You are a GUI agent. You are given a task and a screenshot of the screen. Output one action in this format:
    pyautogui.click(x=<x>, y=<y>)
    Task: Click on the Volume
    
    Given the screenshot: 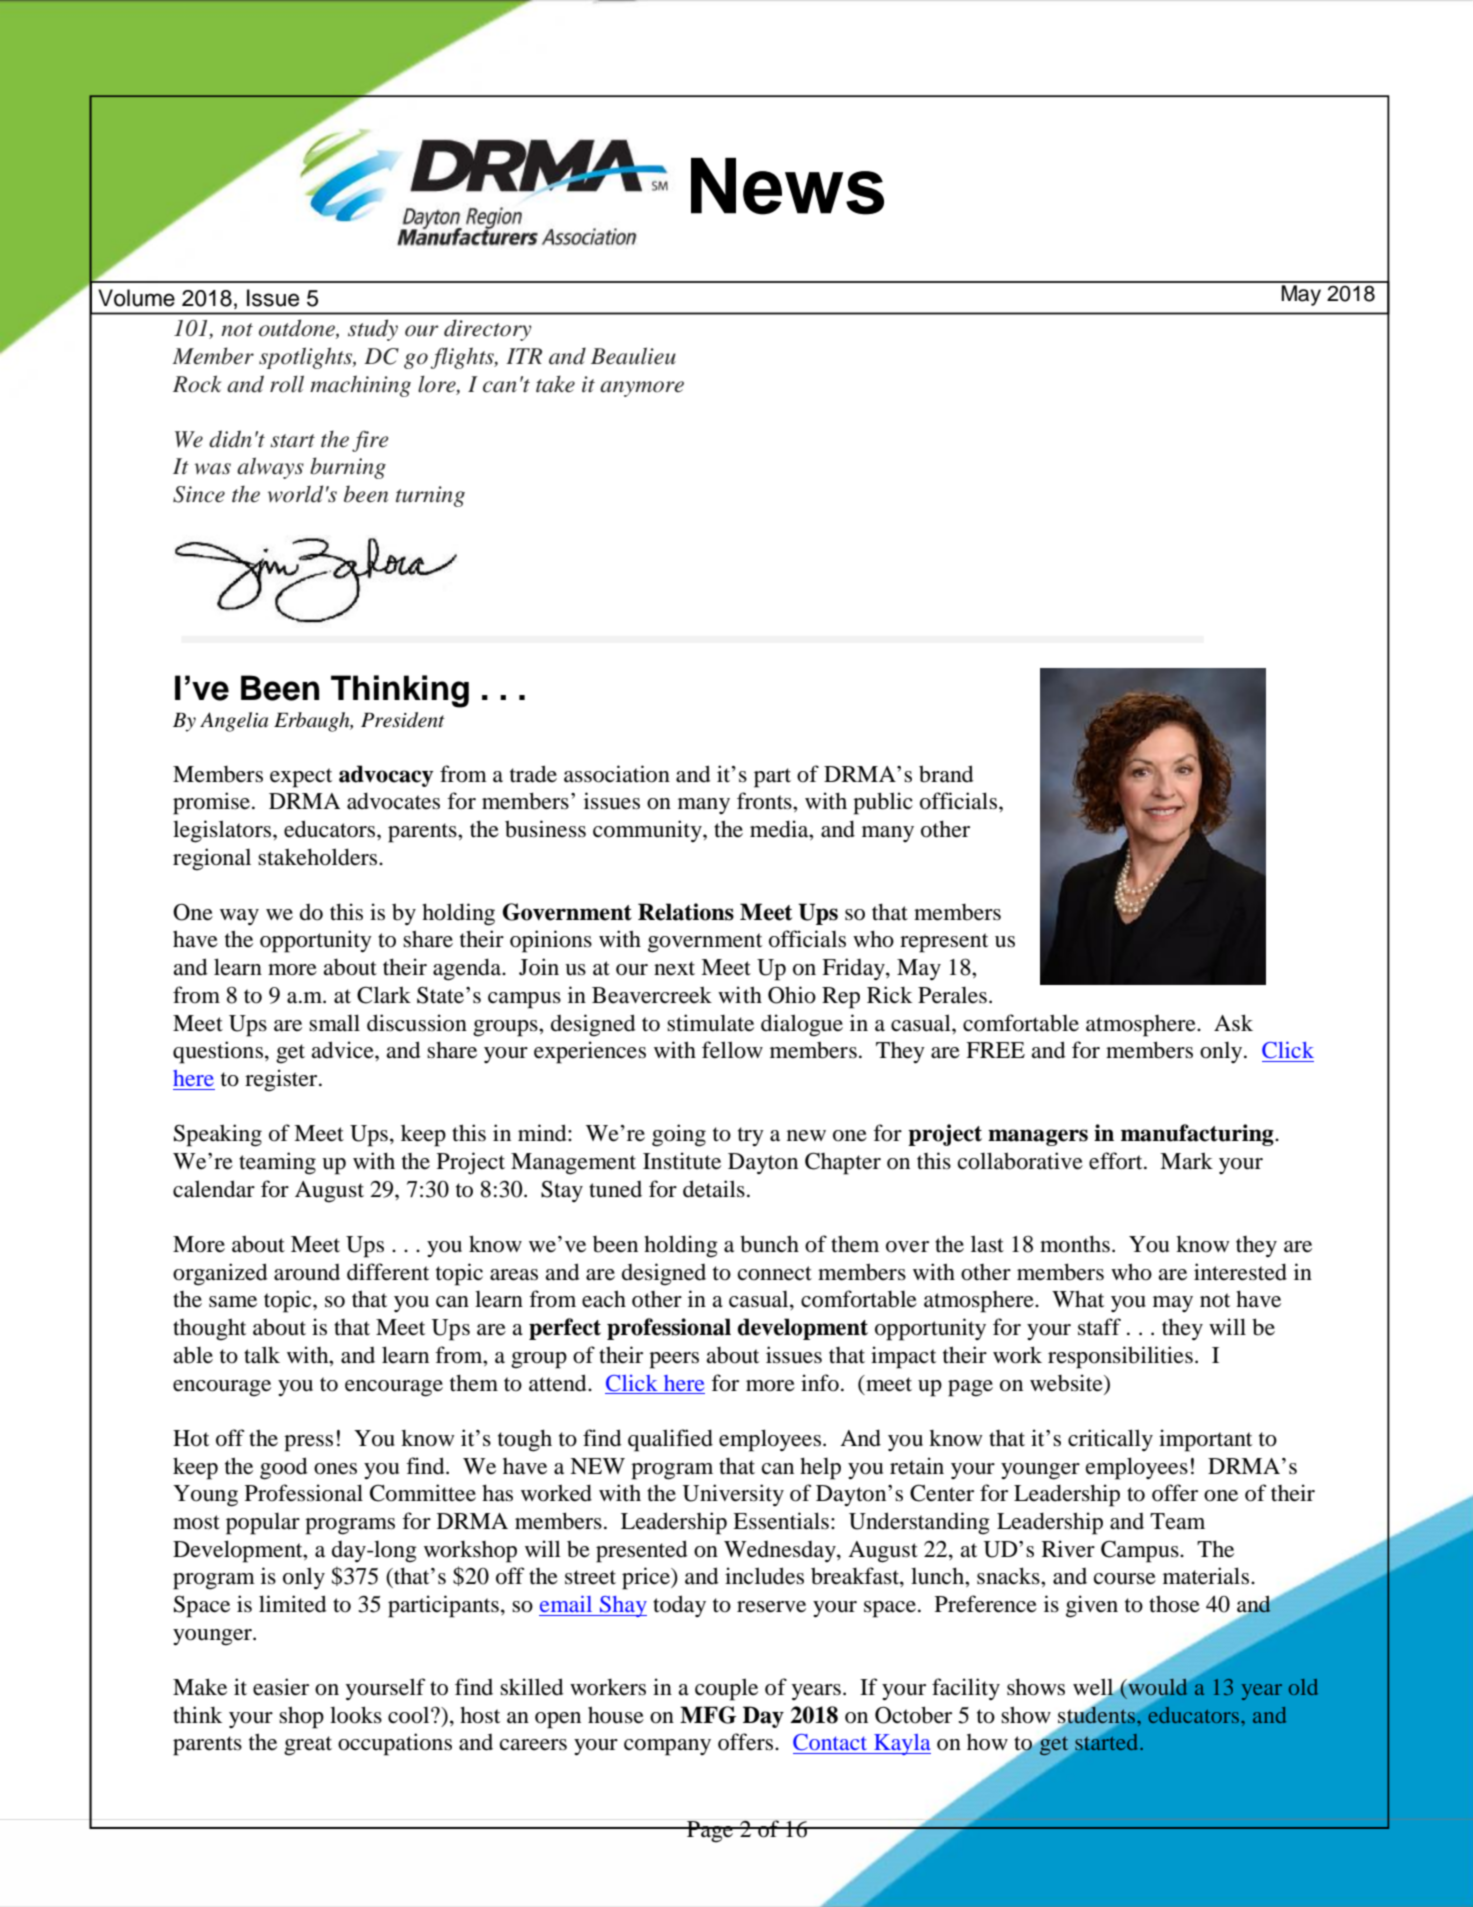 What is the action you would take?
    pyautogui.click(x=136, y=298)
